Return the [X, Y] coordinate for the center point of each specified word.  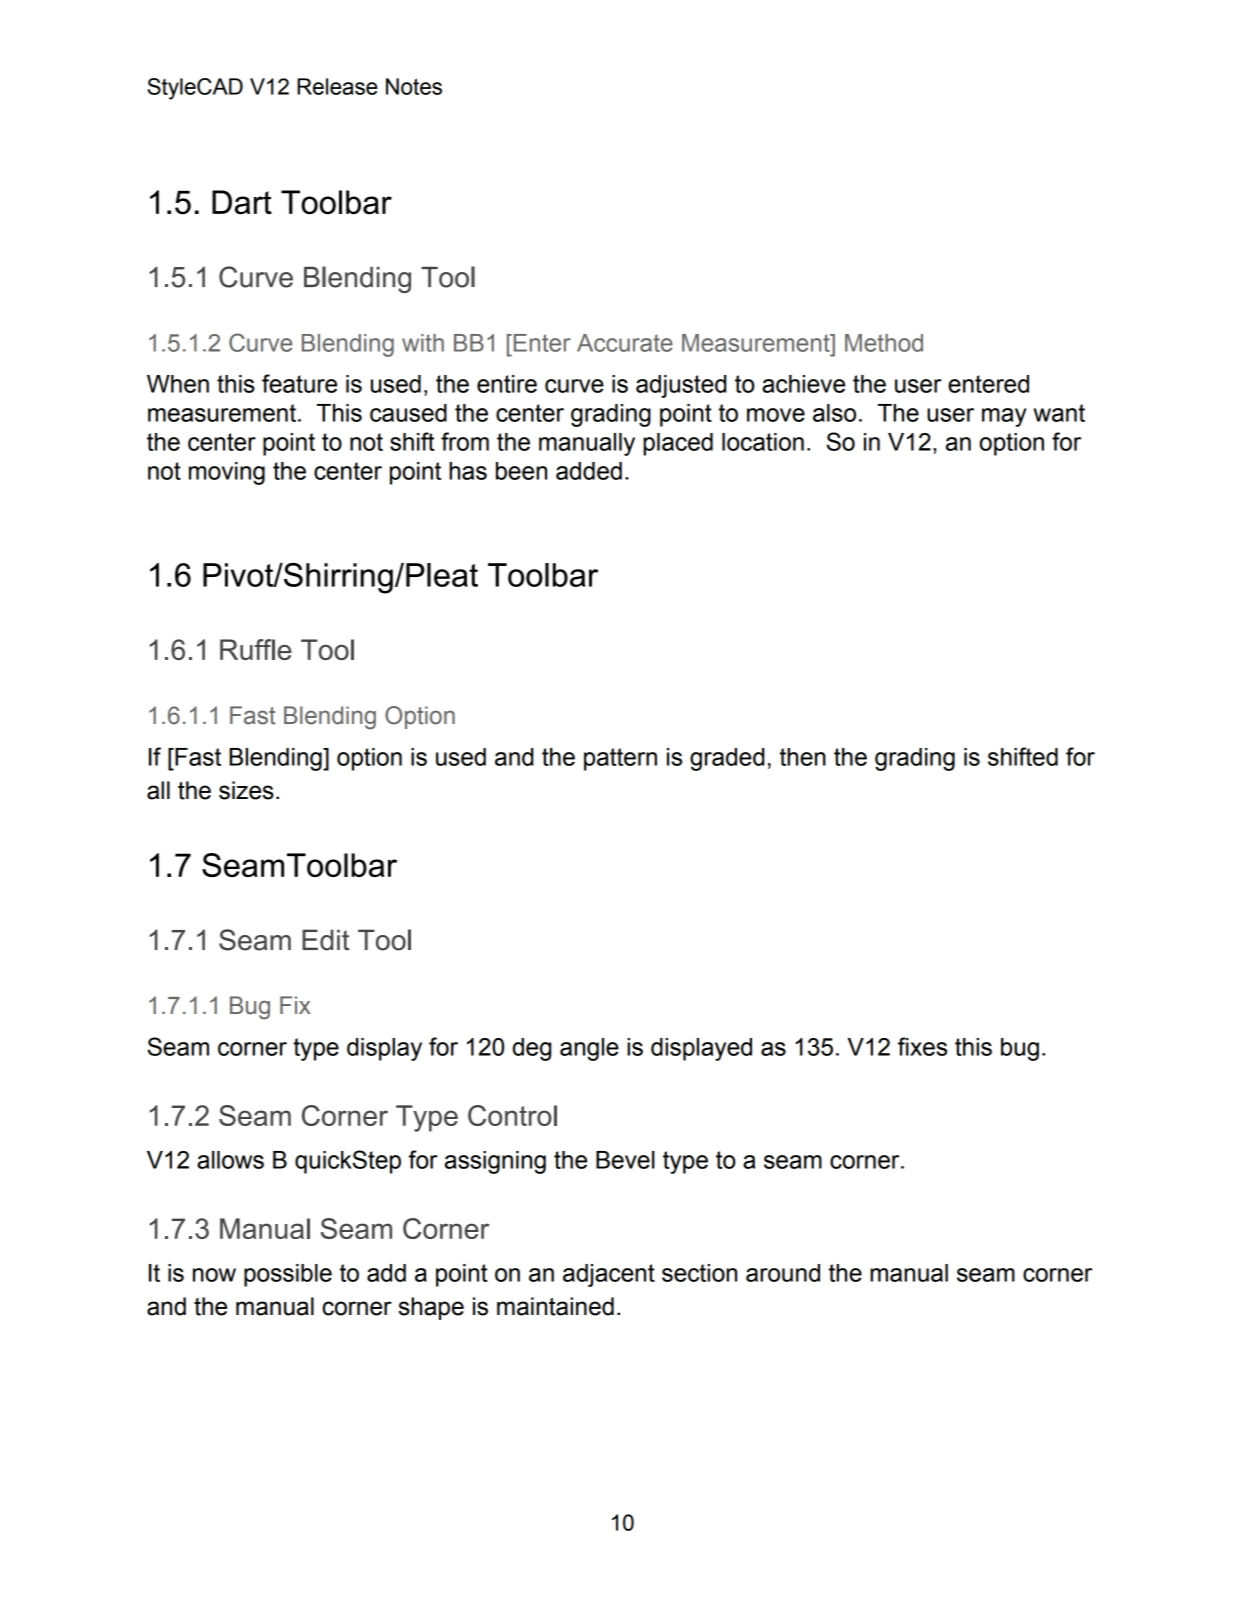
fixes [922, 1046]
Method [884, 343]
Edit [326, 940]
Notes [414, 86]
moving [227, 473]
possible [288, 1275]
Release [337, 86]
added [589, 471]
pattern [620, 759]
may [1004, 417]
